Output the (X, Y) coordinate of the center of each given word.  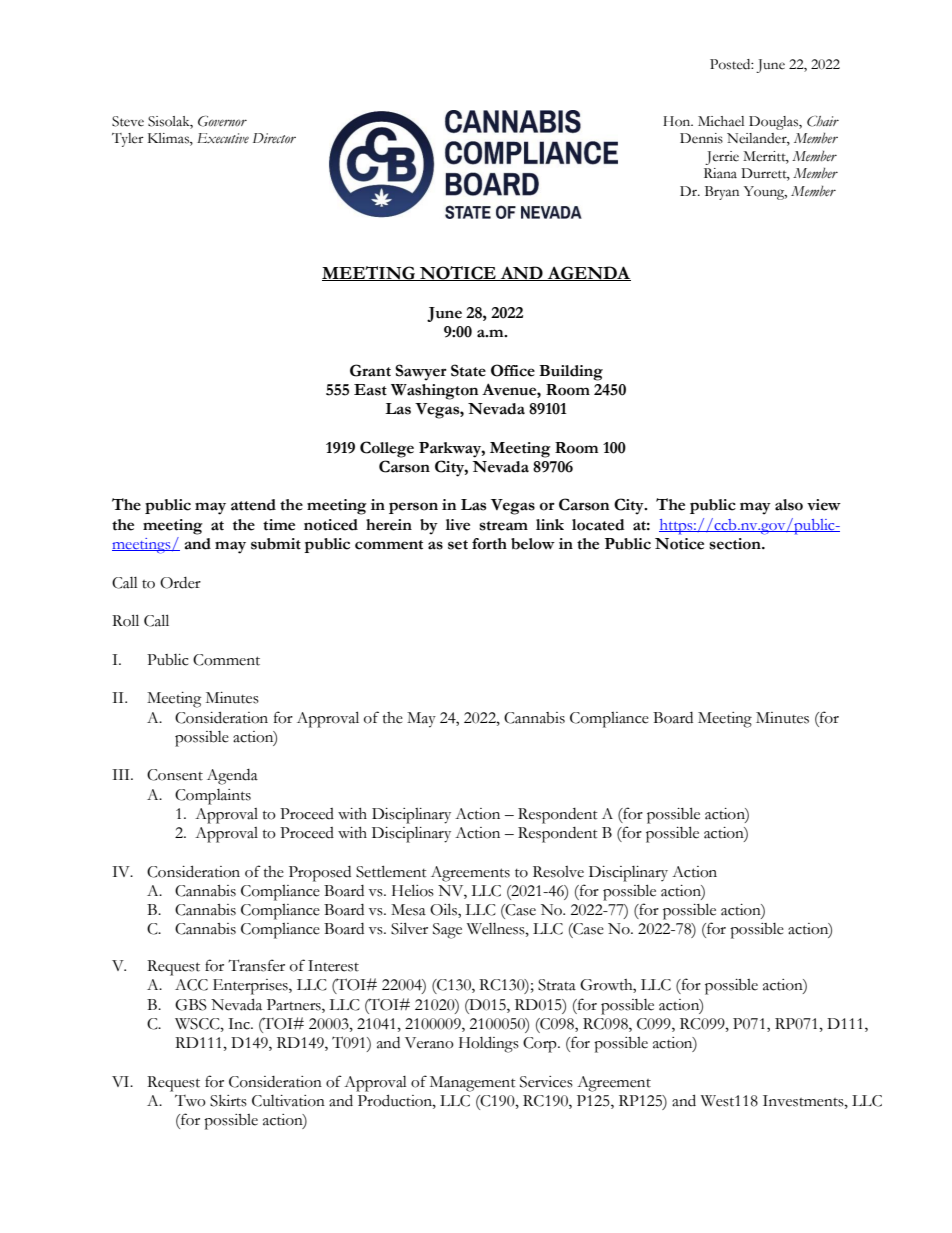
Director (274, 138)
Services (546, 1082)
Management (473, 1084)
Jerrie (722, 158)
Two (190, 1101)
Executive (223, 138)
